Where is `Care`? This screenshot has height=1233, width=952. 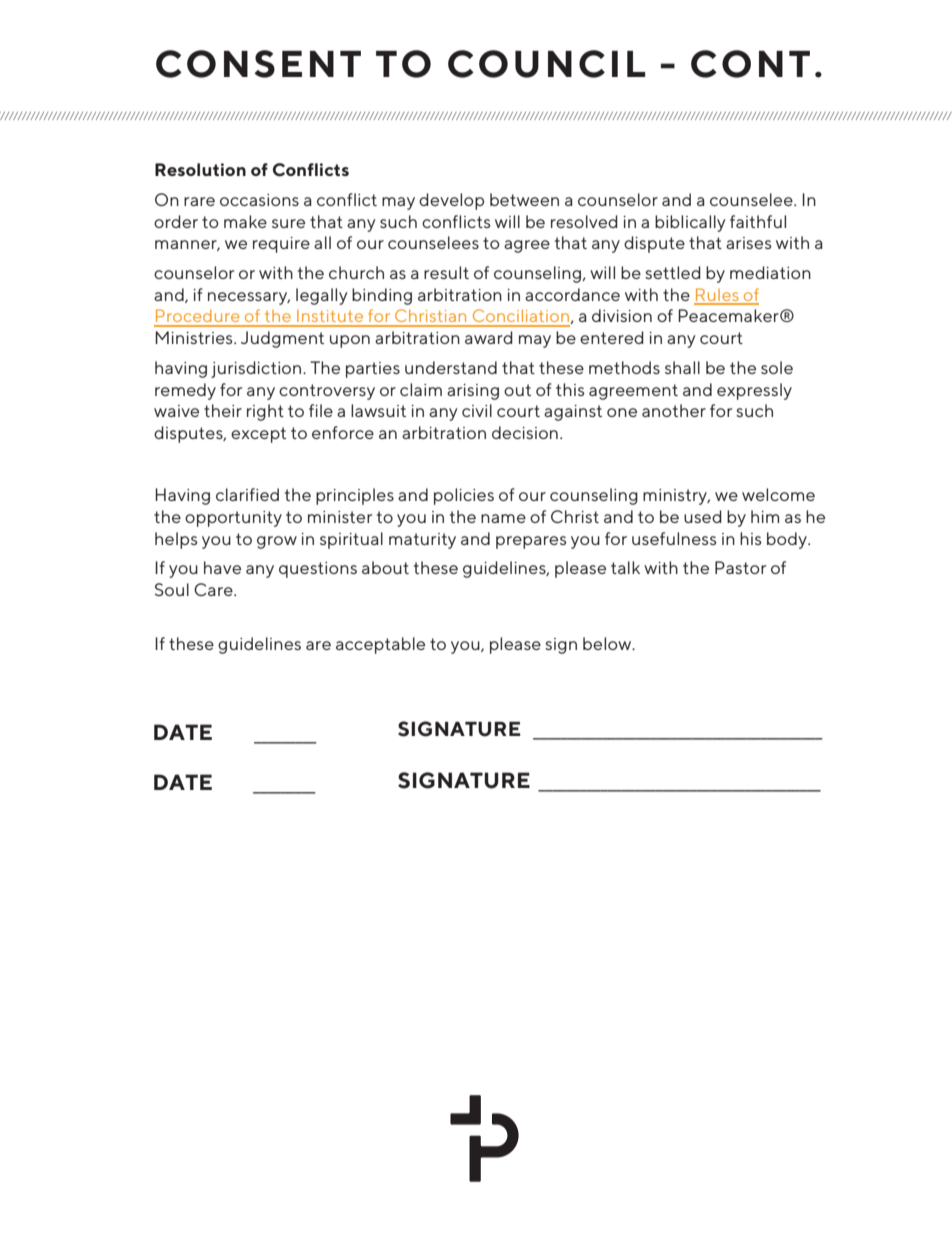
Care is located at coordinates (214, 589).
